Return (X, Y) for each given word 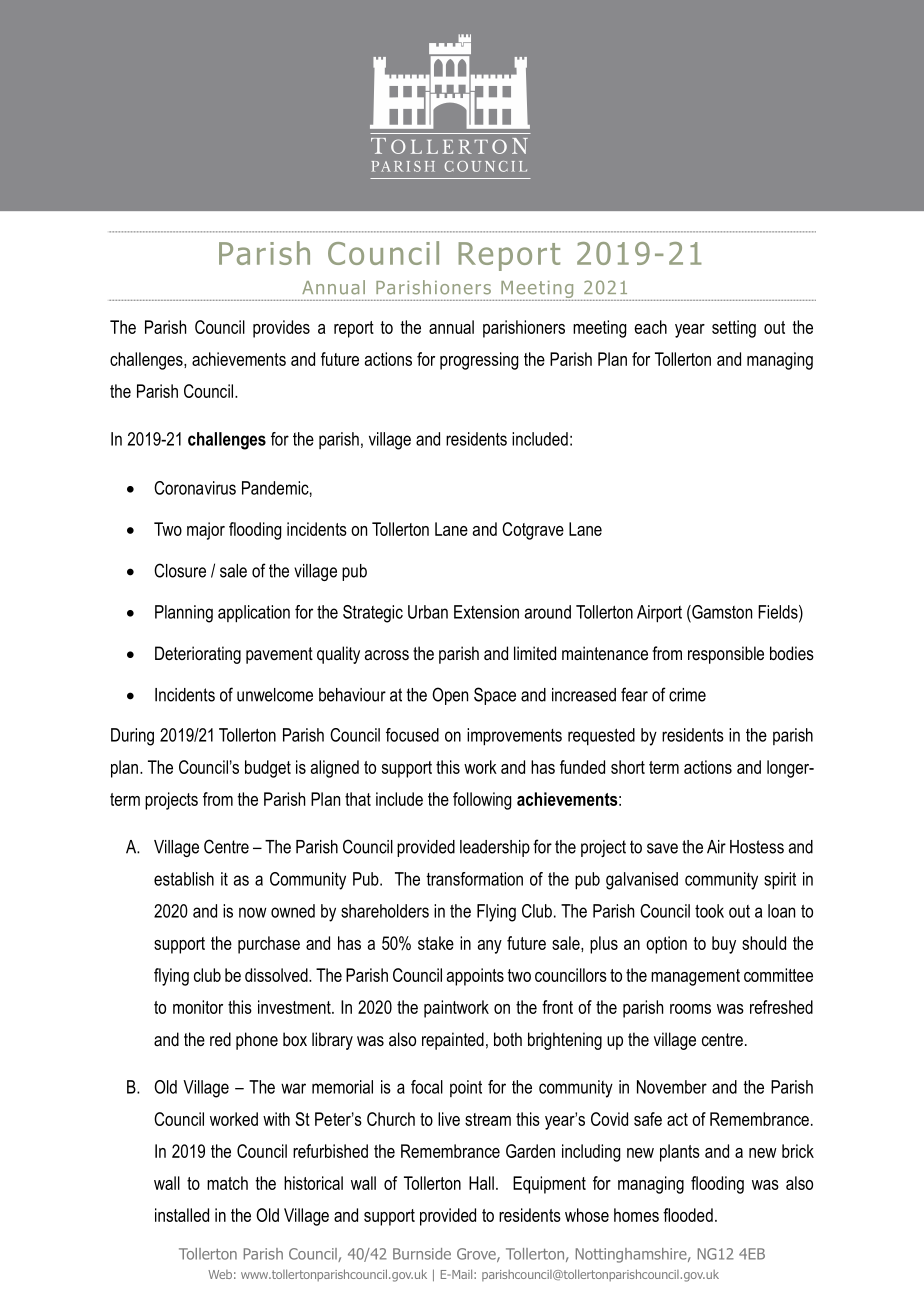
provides (281, 329)
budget (268, 769)
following (482, 801)
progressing (479, 361)
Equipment (549, 1185)
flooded (688, 1215)
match (227, 1183)
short (628, 767)
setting (734, 329)
